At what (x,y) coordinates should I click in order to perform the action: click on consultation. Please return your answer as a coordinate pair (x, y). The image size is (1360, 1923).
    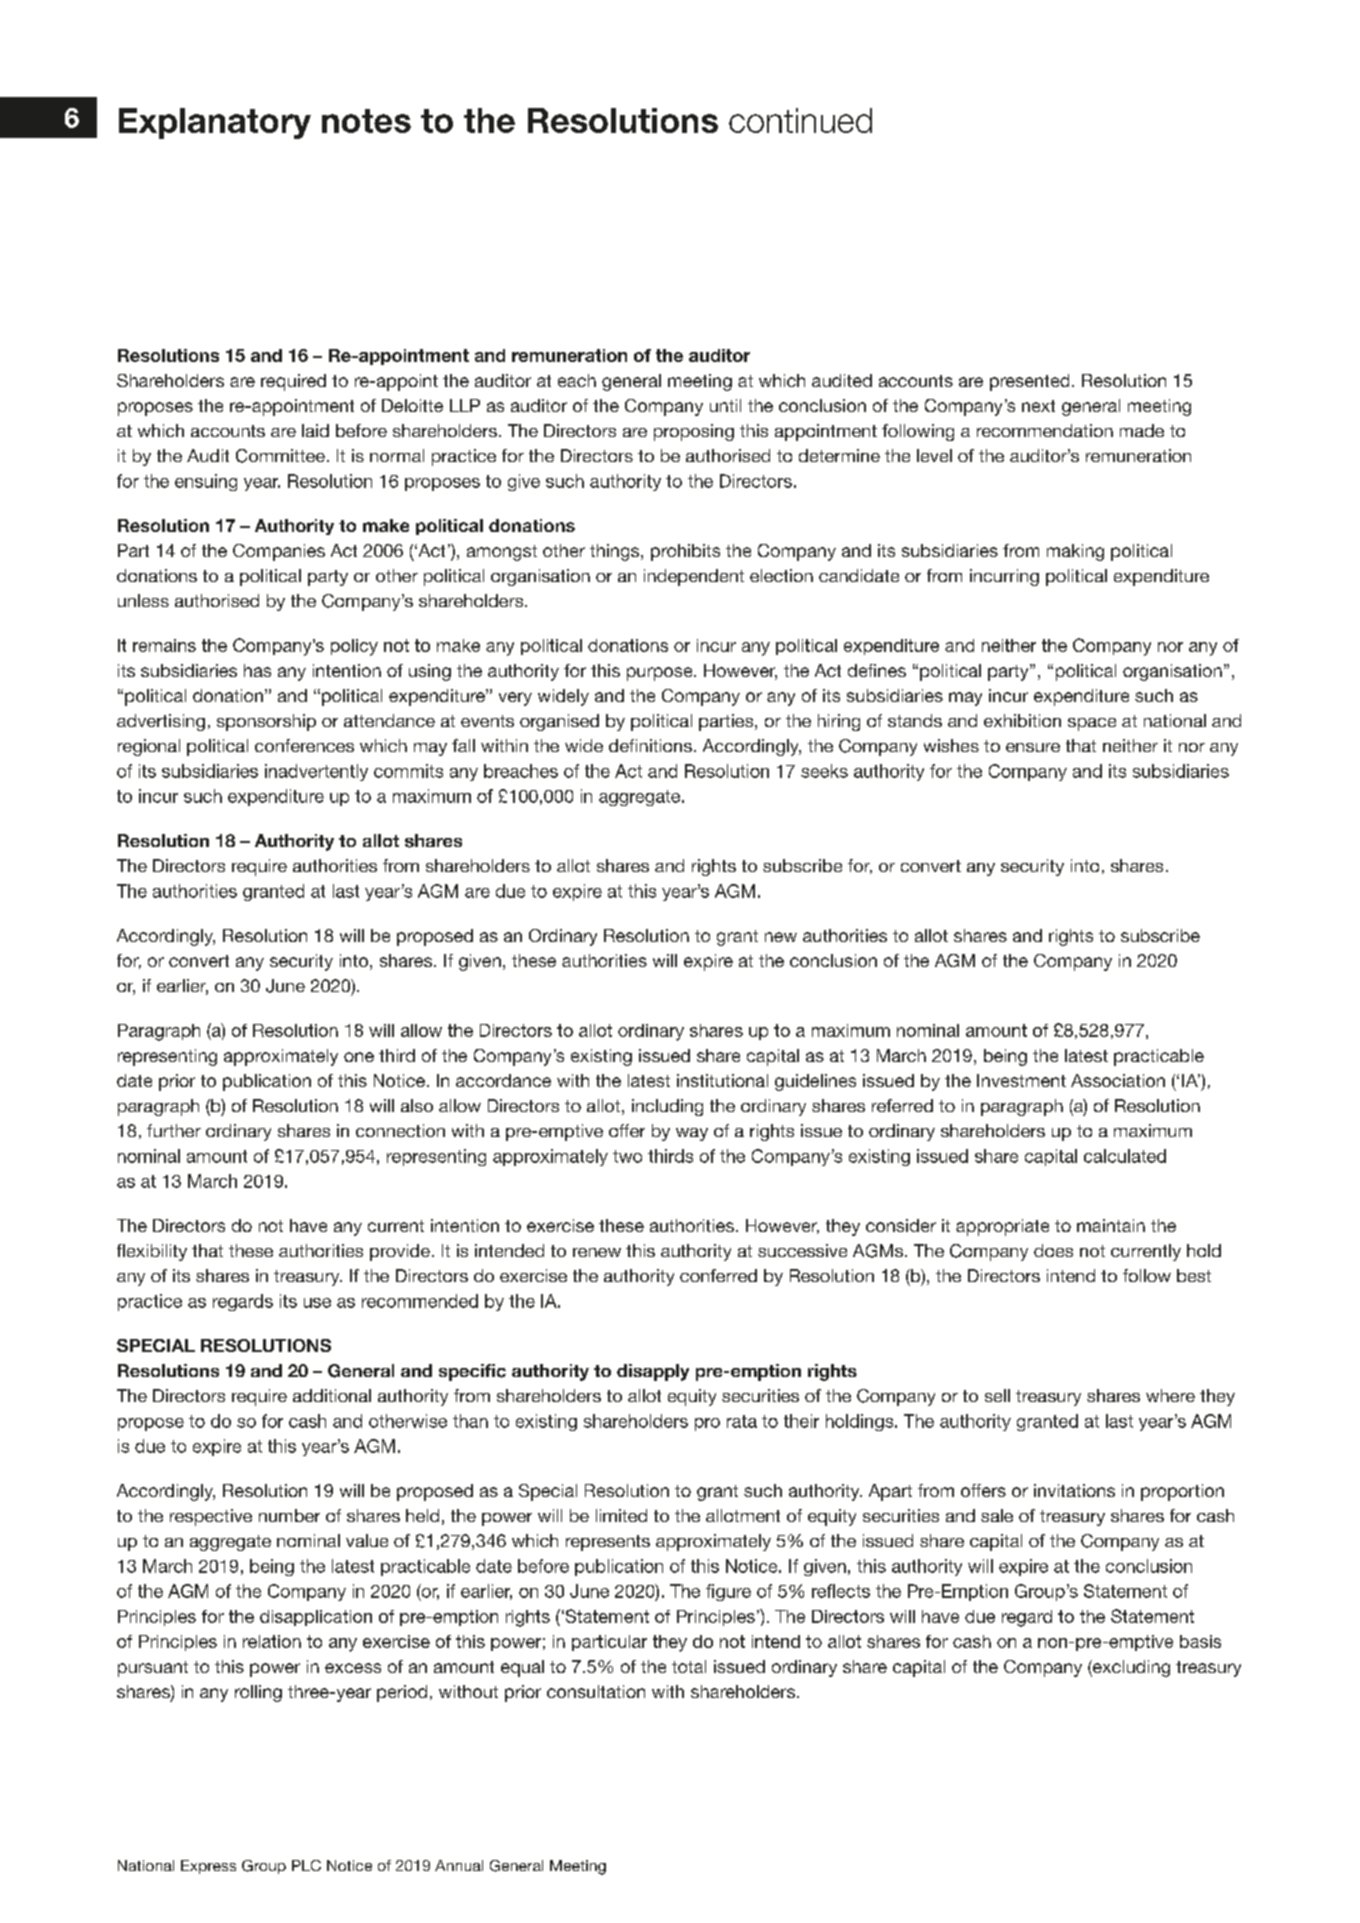
    Looking at the image, I should click on (596, 1691).
